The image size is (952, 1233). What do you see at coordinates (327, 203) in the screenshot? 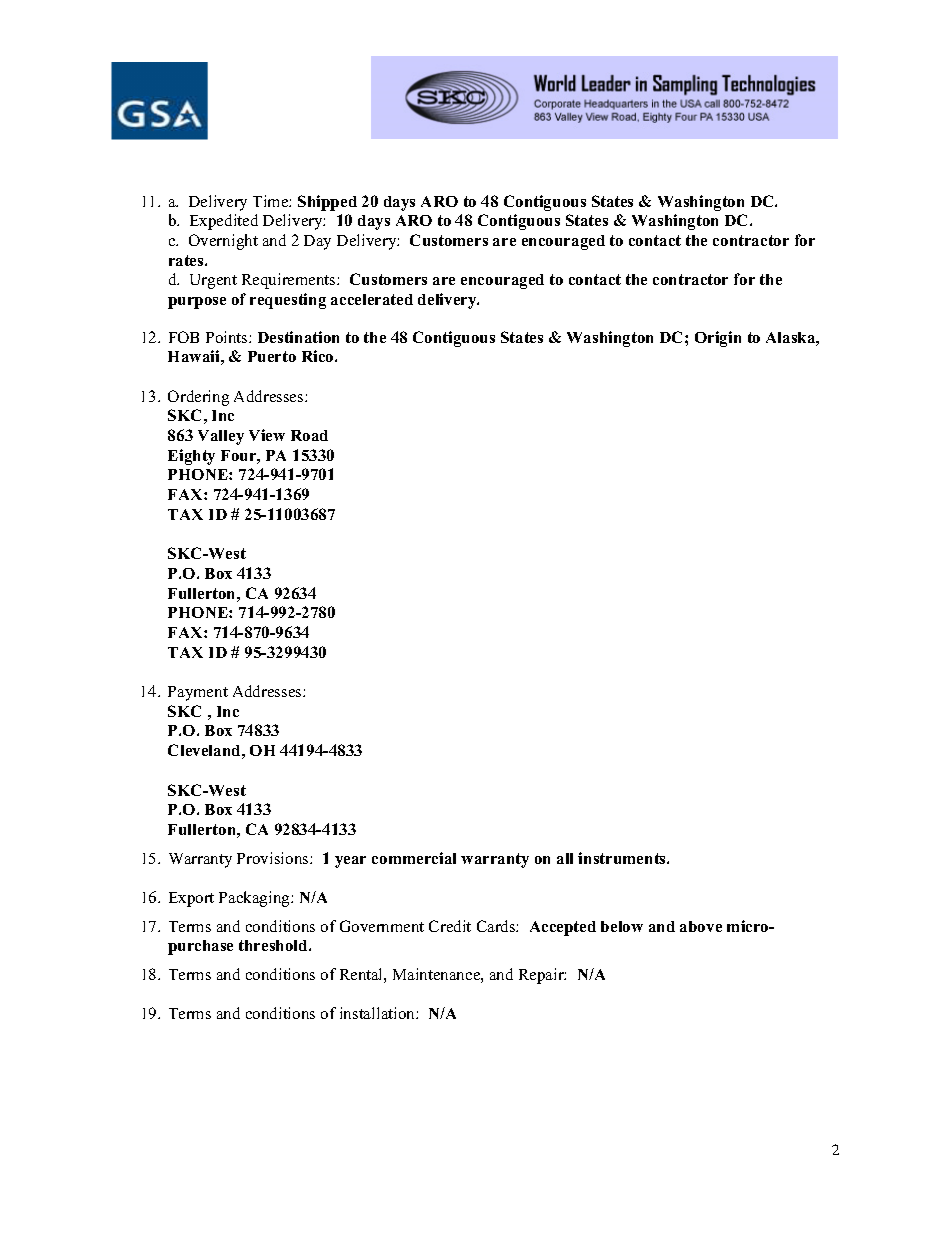
I see `Shipped` at bounding box center [327, 203].
